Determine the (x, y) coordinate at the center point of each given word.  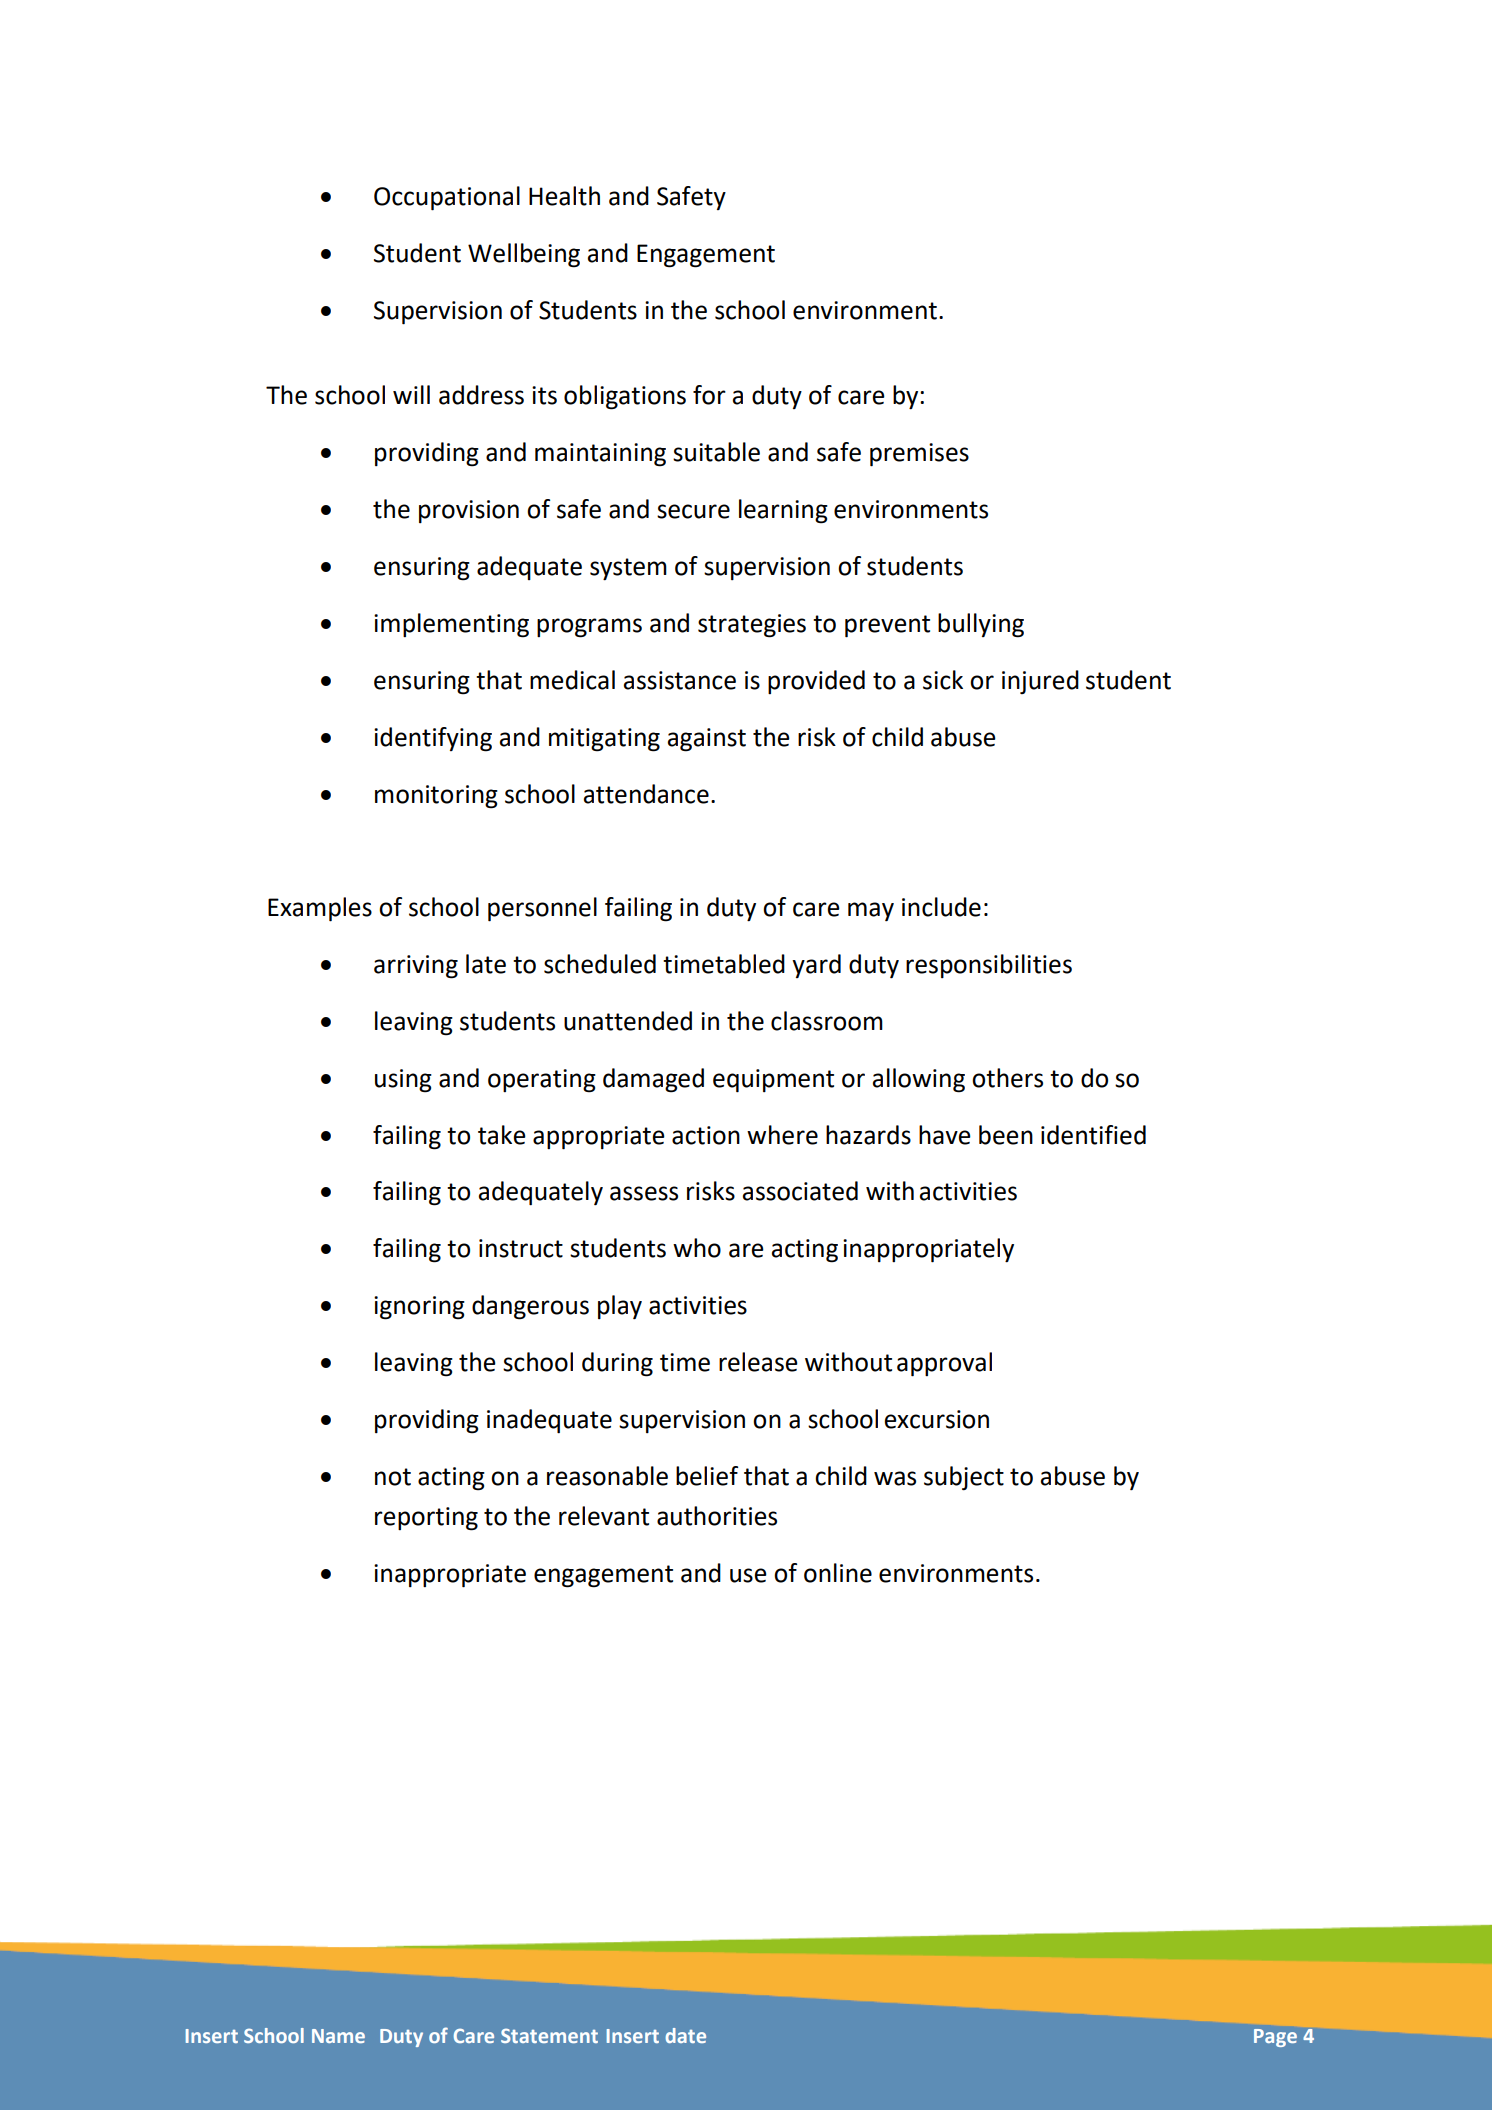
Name (338, 2036)
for (709, 395)
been (1006, 1135)
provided (816, 682)
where (782, 1135)
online (838, 1573)
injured (1040, 682)
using (403, 1081)
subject (964, 1478)
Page (1275, 2038)
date (685, 2035)
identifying (433, 739)
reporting (426, 1519)
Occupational (447, 198)
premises (919, 455)
